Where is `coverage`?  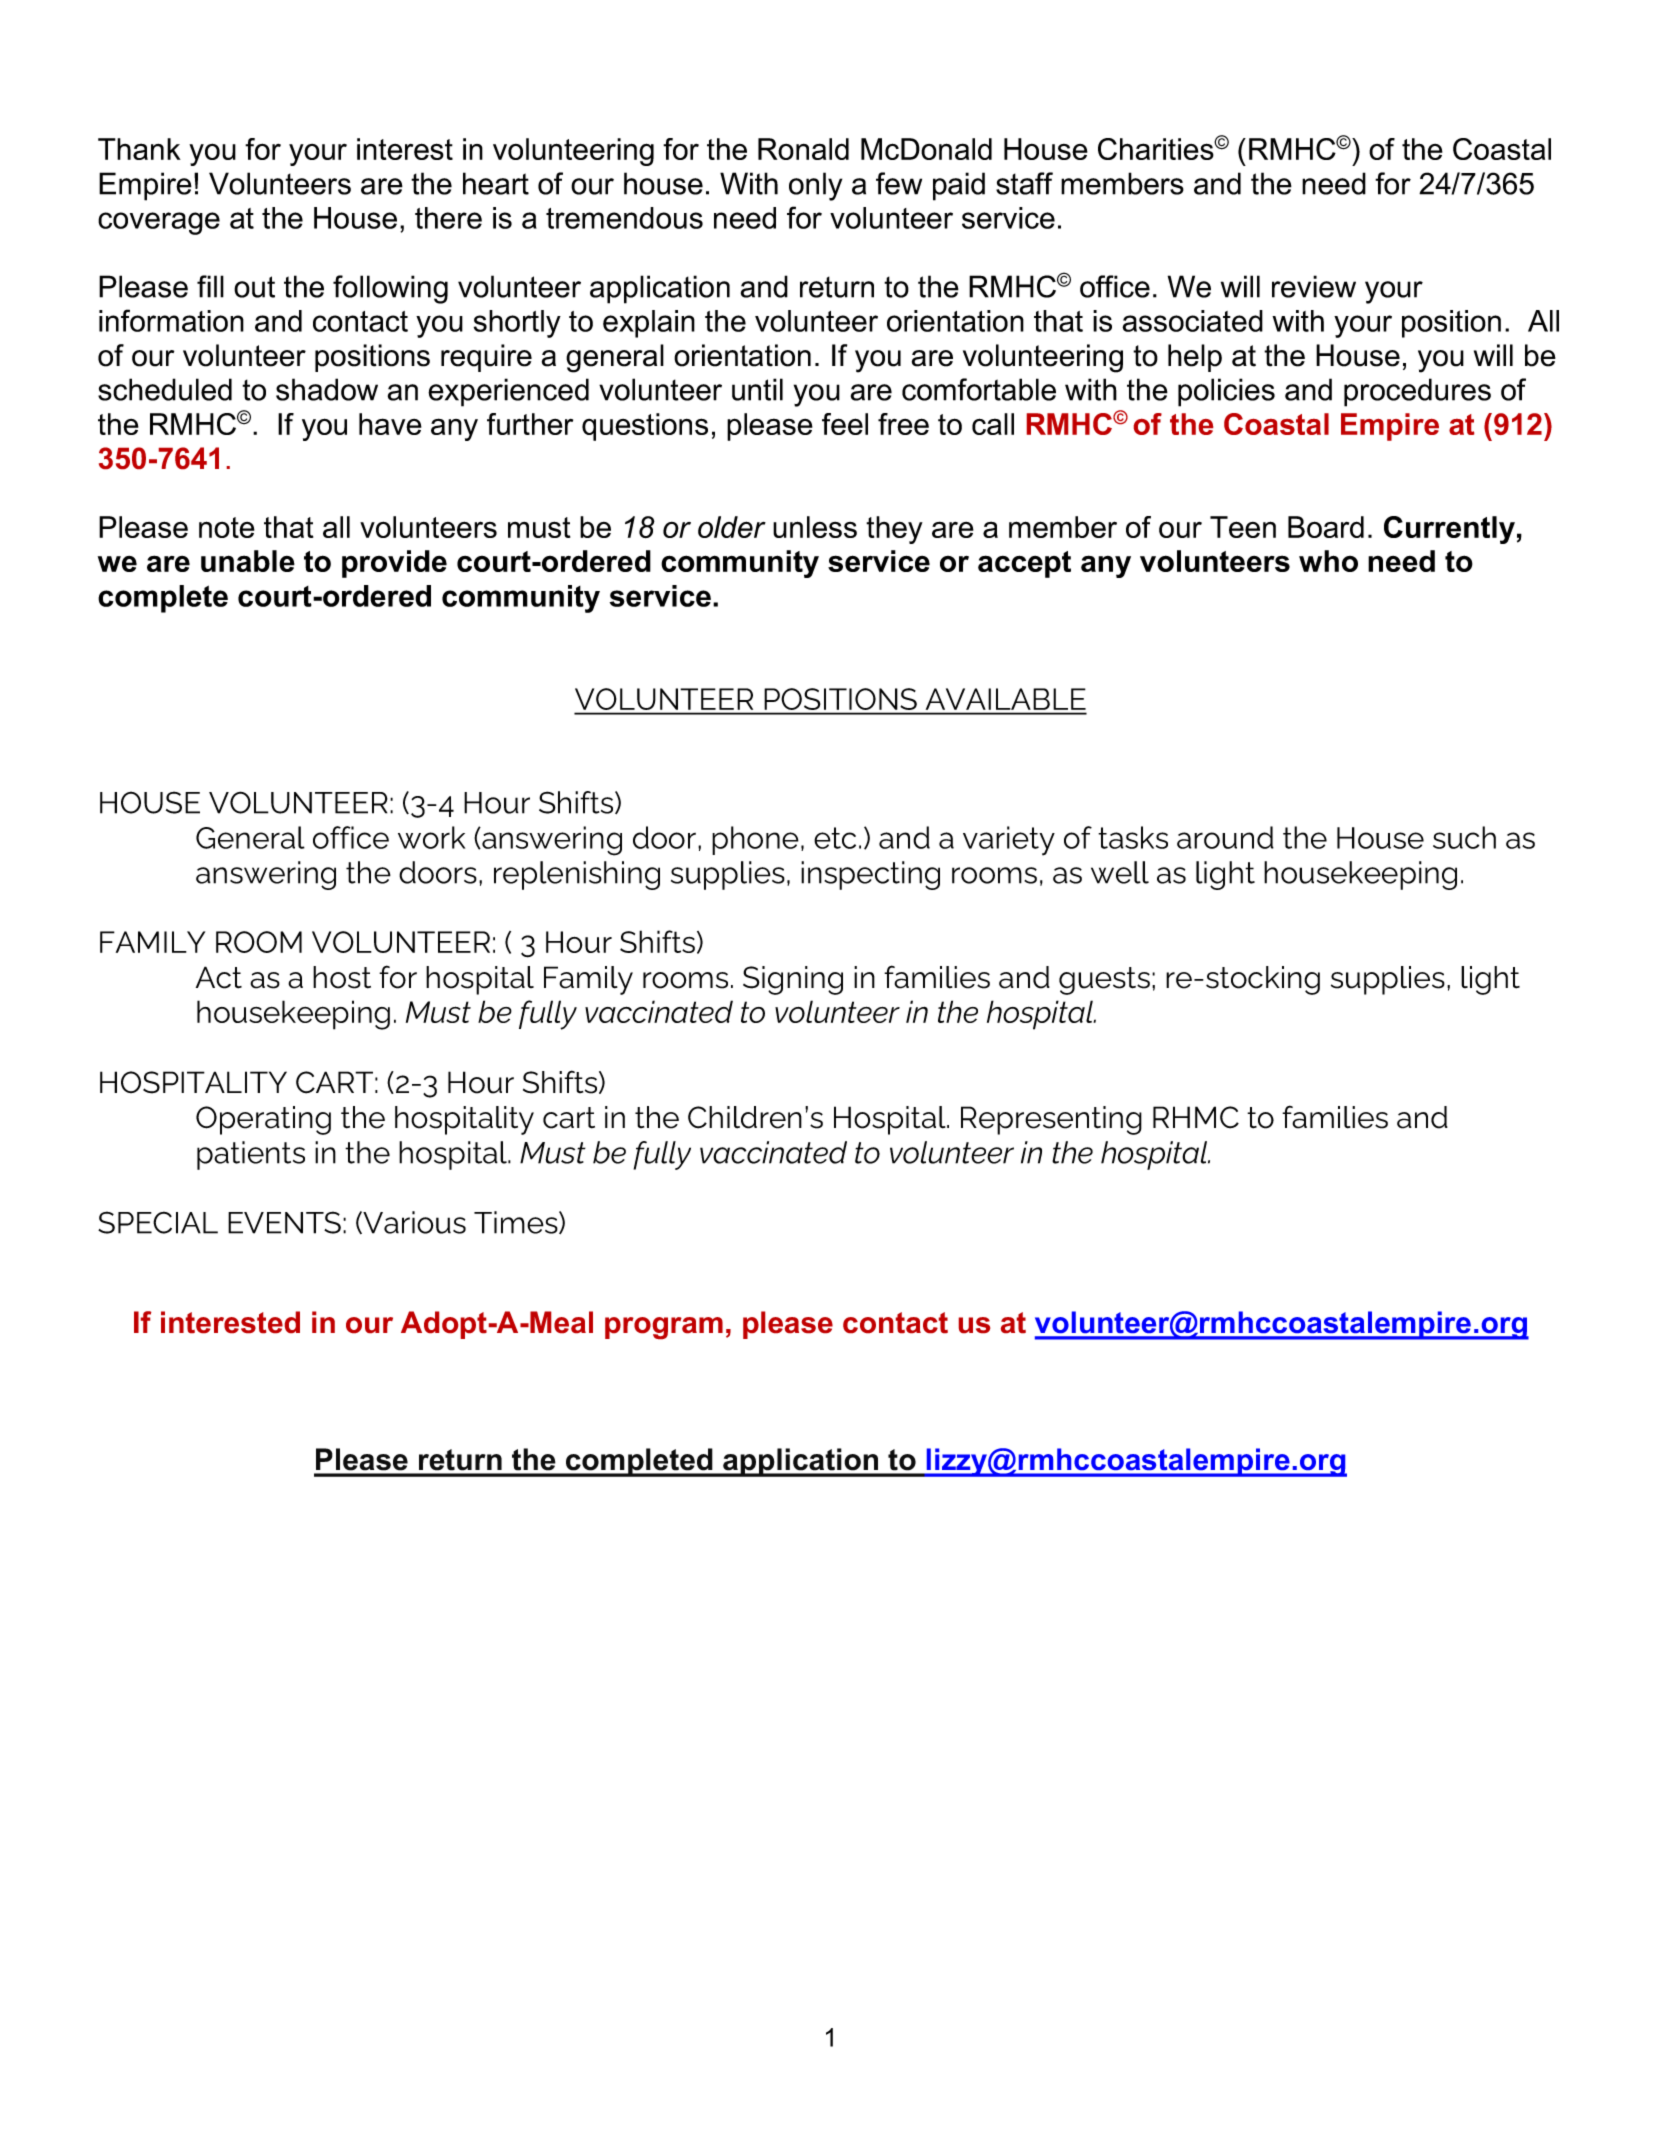 coverage is located at coordinates (159, 223).
